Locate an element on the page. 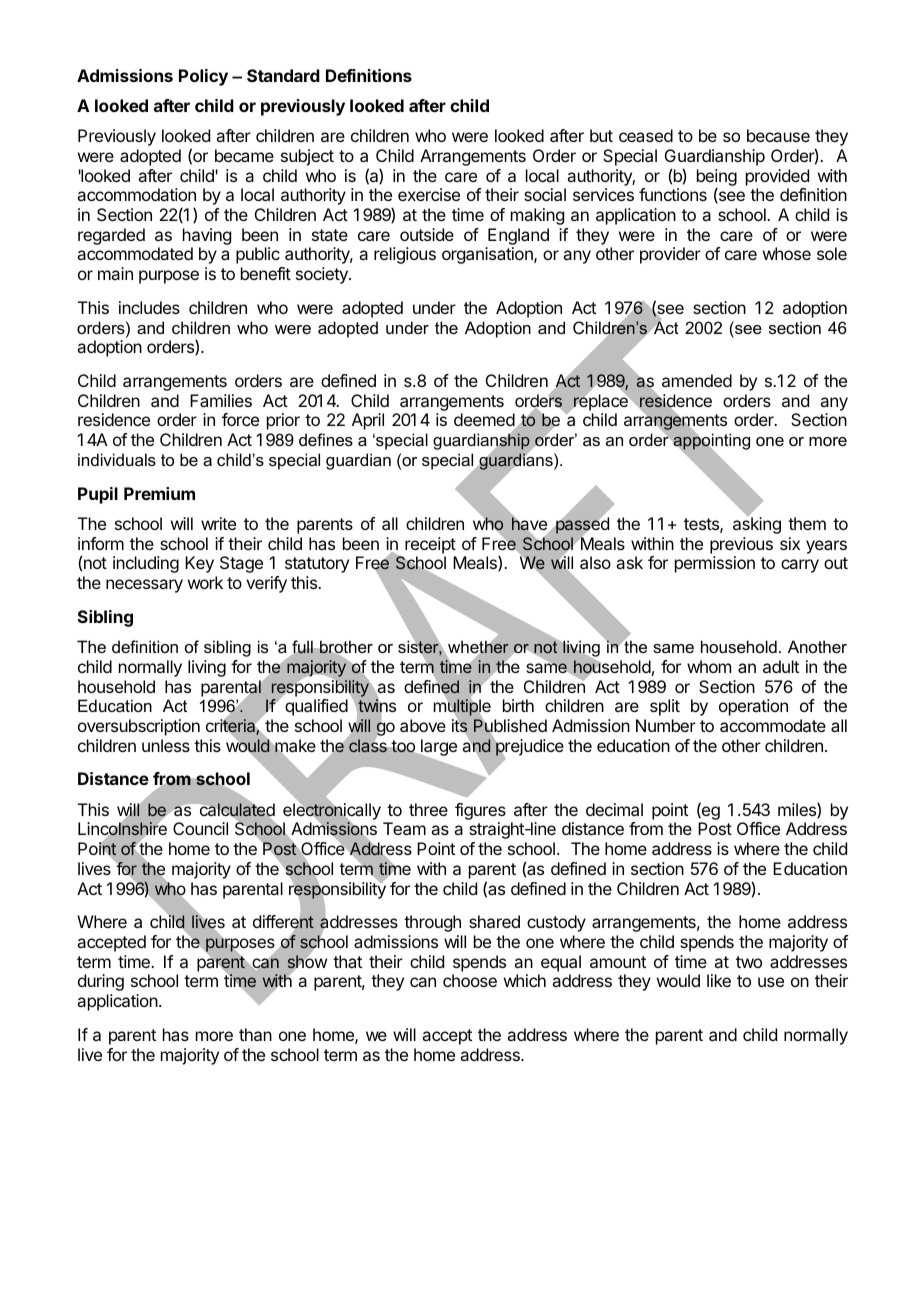 This document has width=924, height=1308. permission is located at coordinates (715, 564).
